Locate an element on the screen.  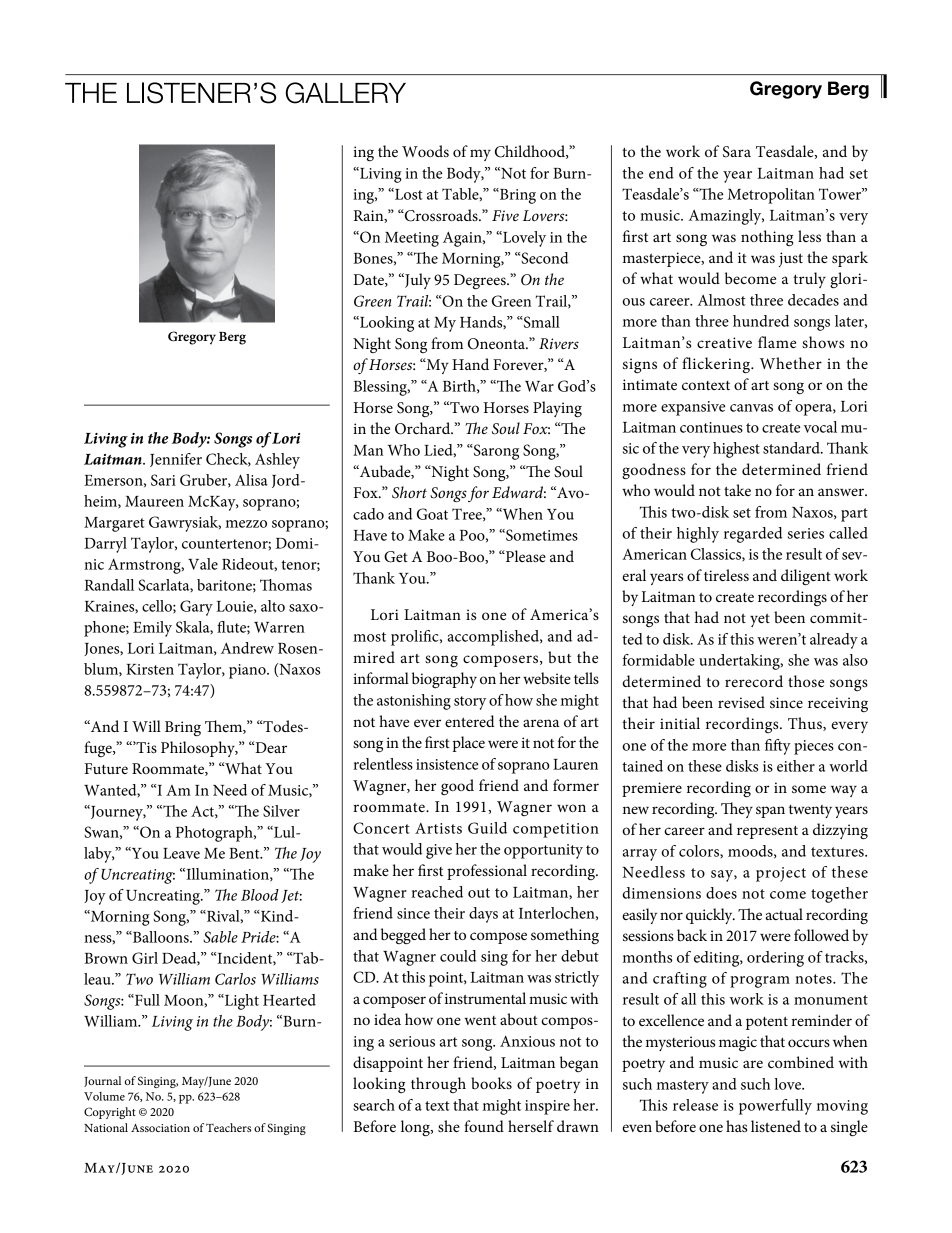
Whether is located at coordinates (791, 363).
